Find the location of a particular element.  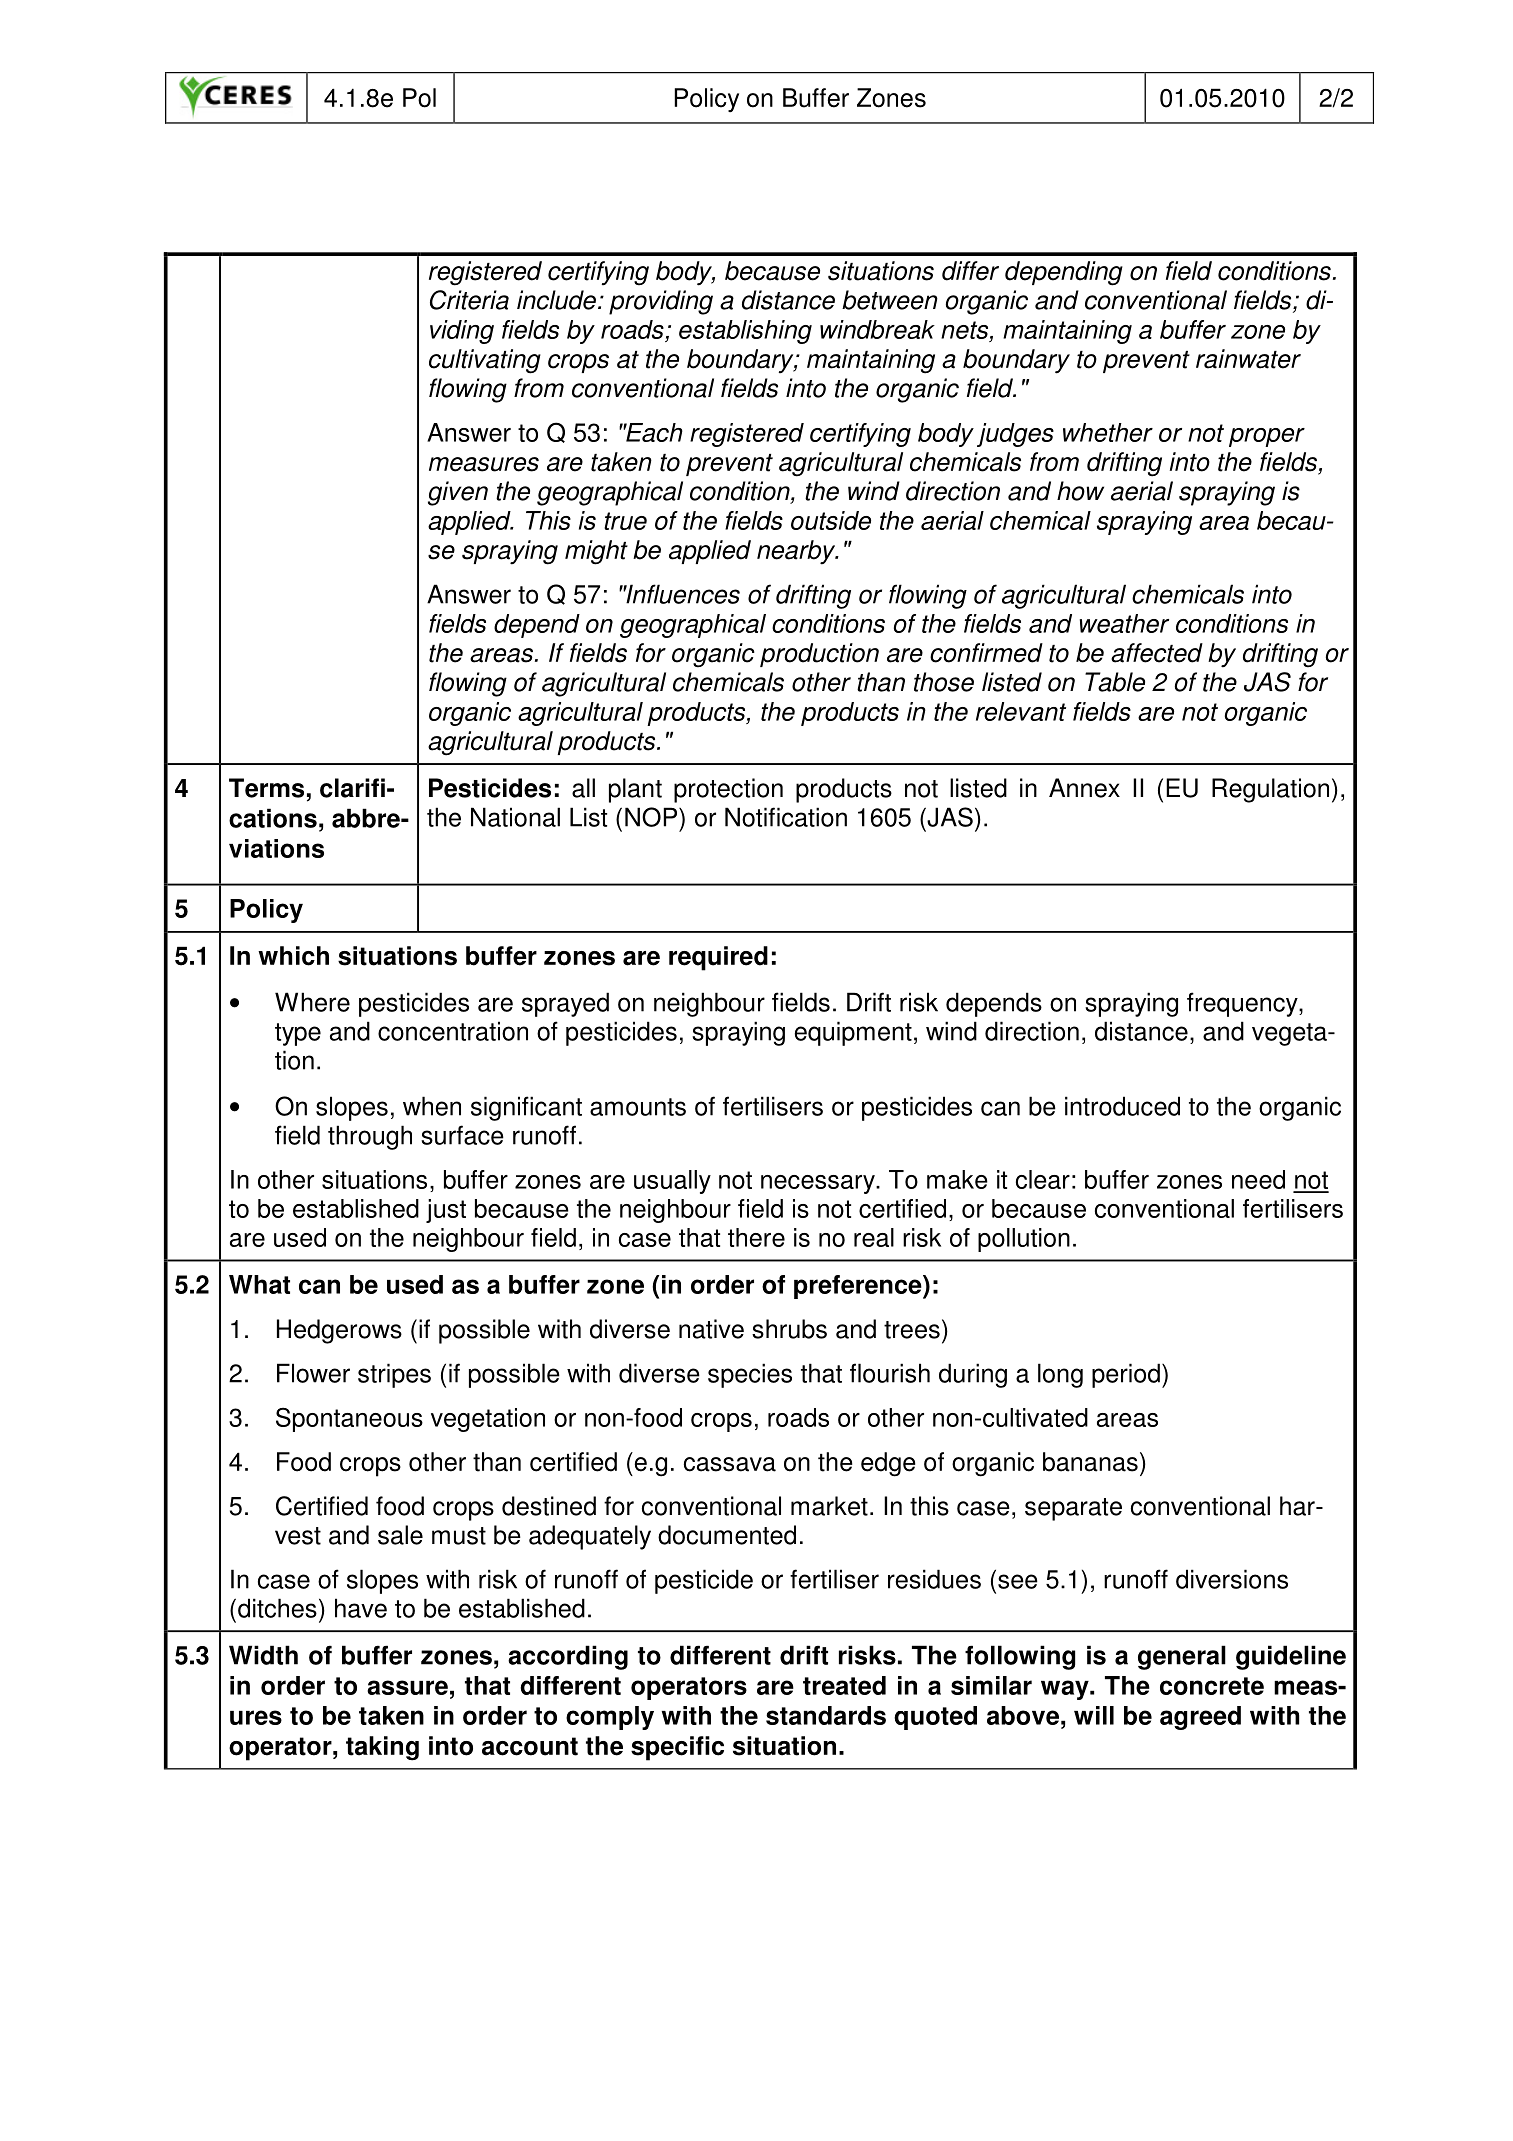

stripes is located at coordinates (394, 1375).
